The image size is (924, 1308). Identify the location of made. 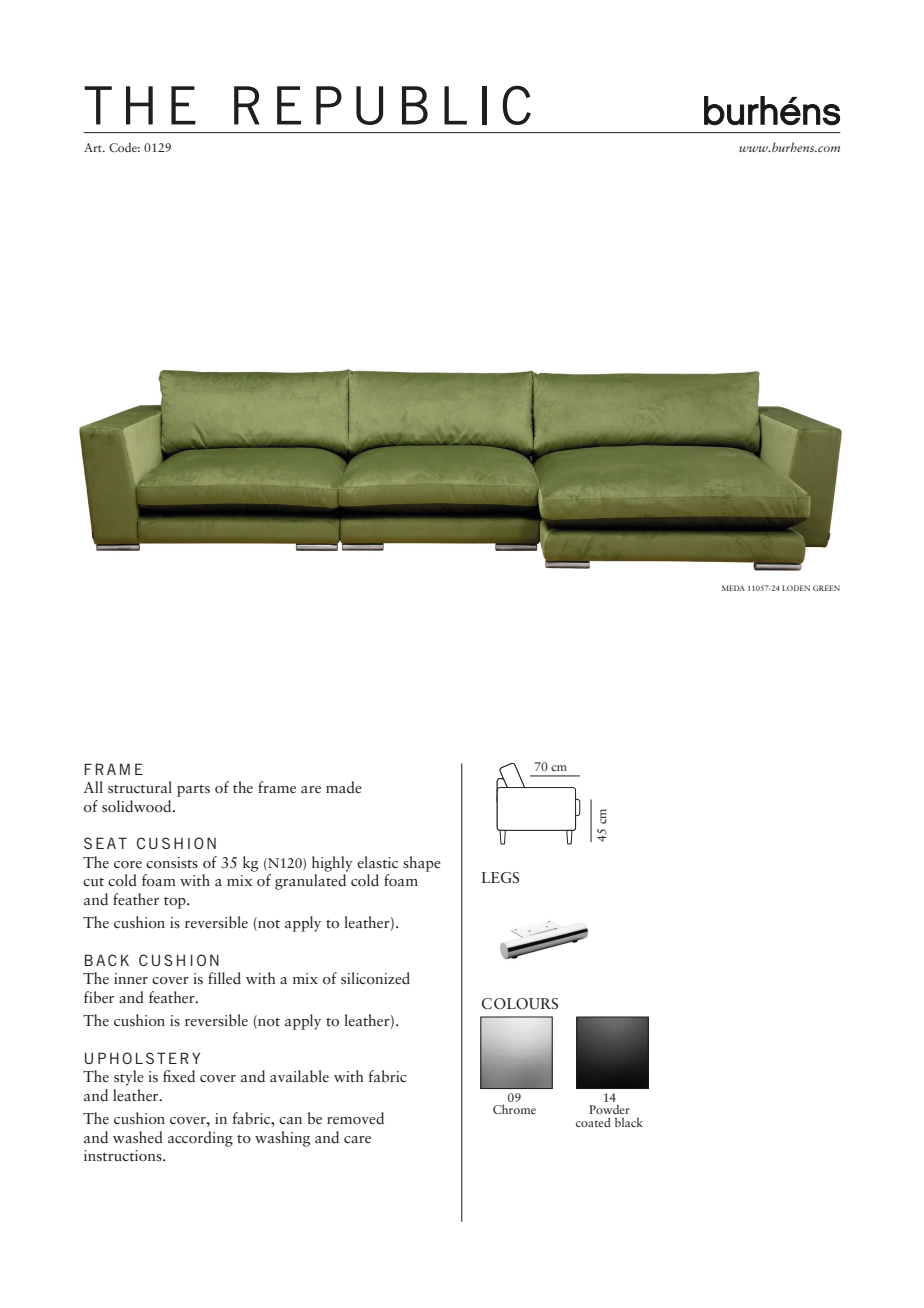
(344, 787).
